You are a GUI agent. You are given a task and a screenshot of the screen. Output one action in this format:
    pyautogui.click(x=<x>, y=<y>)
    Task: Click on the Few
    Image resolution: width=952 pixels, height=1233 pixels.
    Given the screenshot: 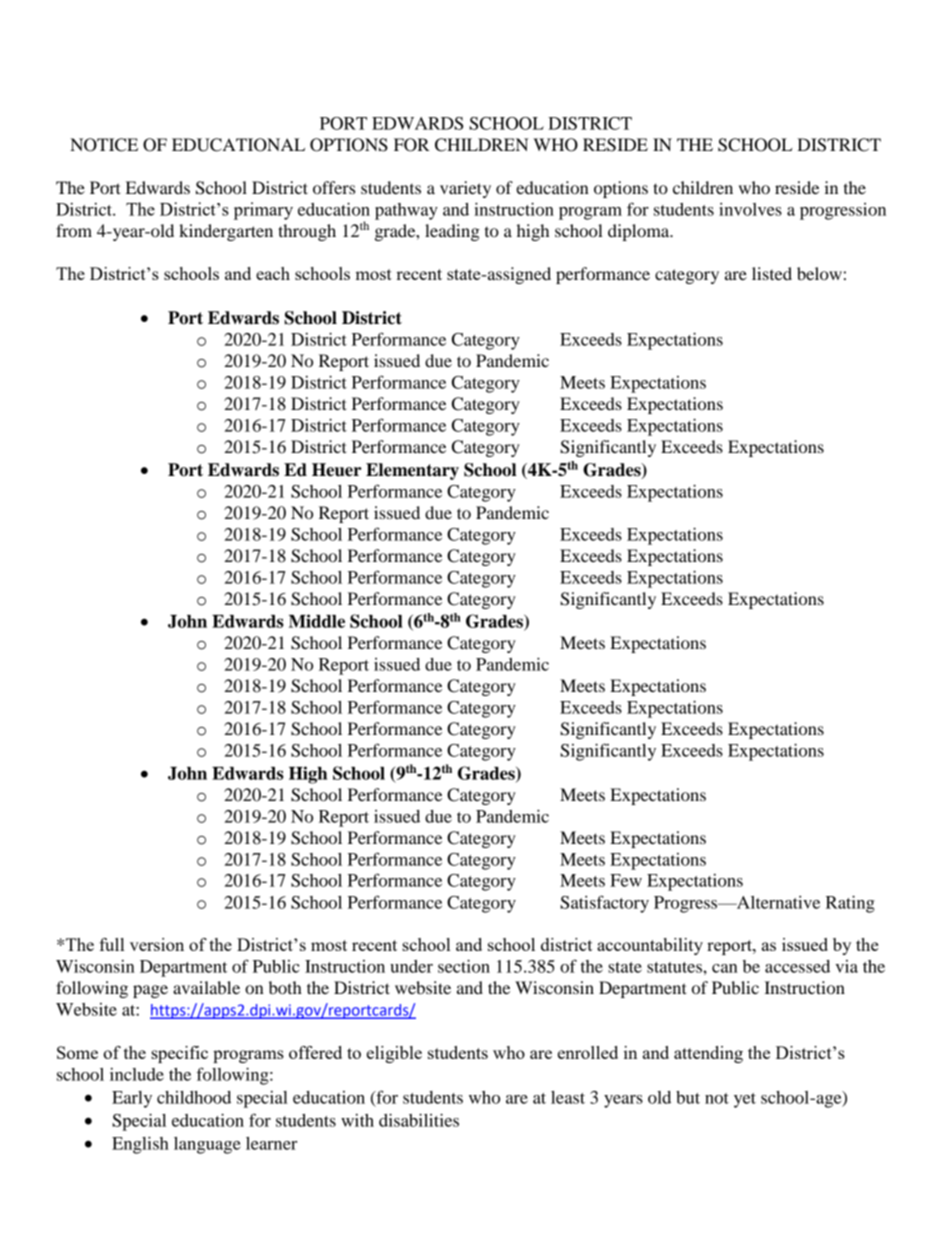 What is the action you would take?
    pyautogui.click(x=626, y=880)
